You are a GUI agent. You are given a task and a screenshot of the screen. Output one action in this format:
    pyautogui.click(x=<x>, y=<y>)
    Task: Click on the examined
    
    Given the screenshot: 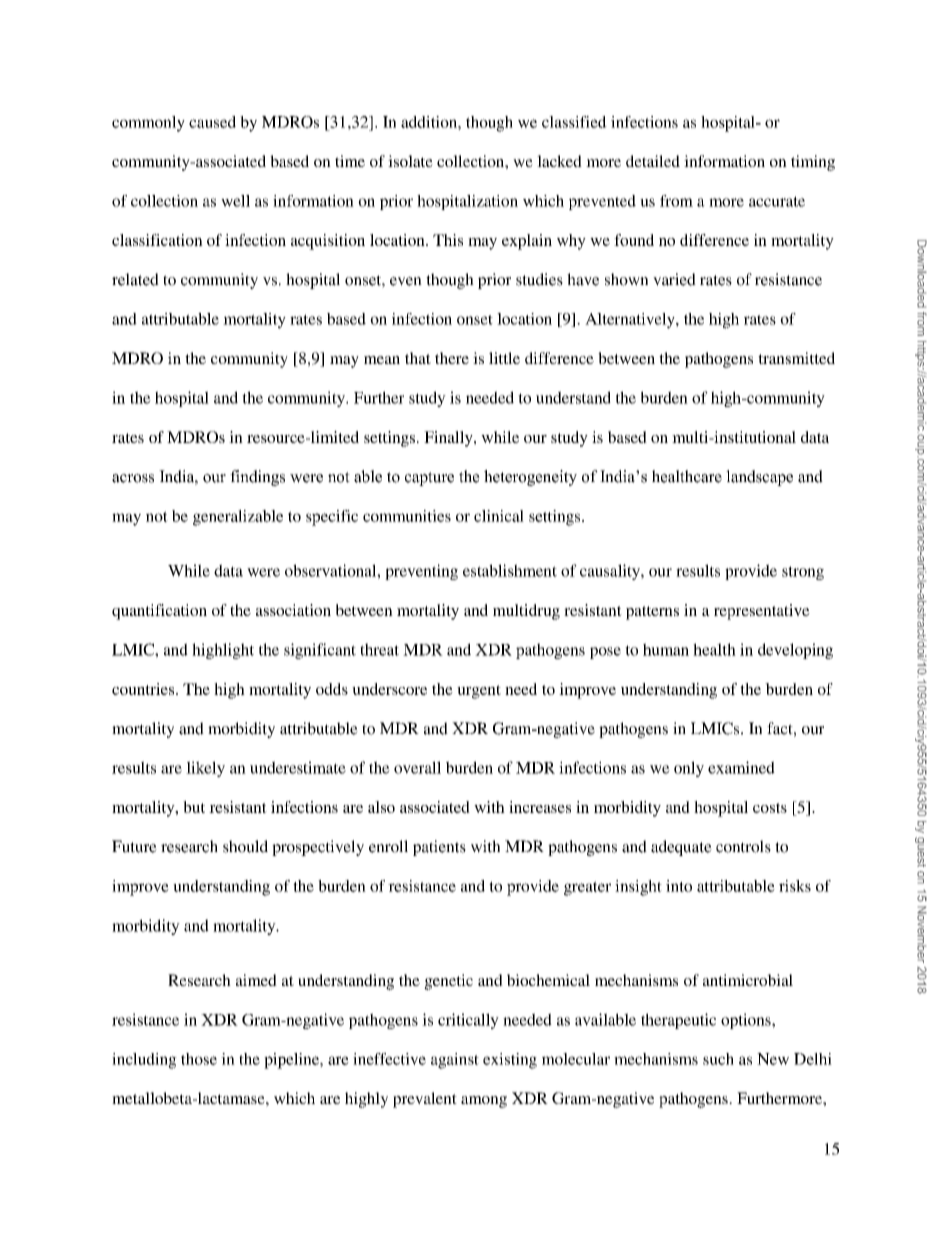 What is the action you would take?
    pyautogui.click(x=741, y=767)
